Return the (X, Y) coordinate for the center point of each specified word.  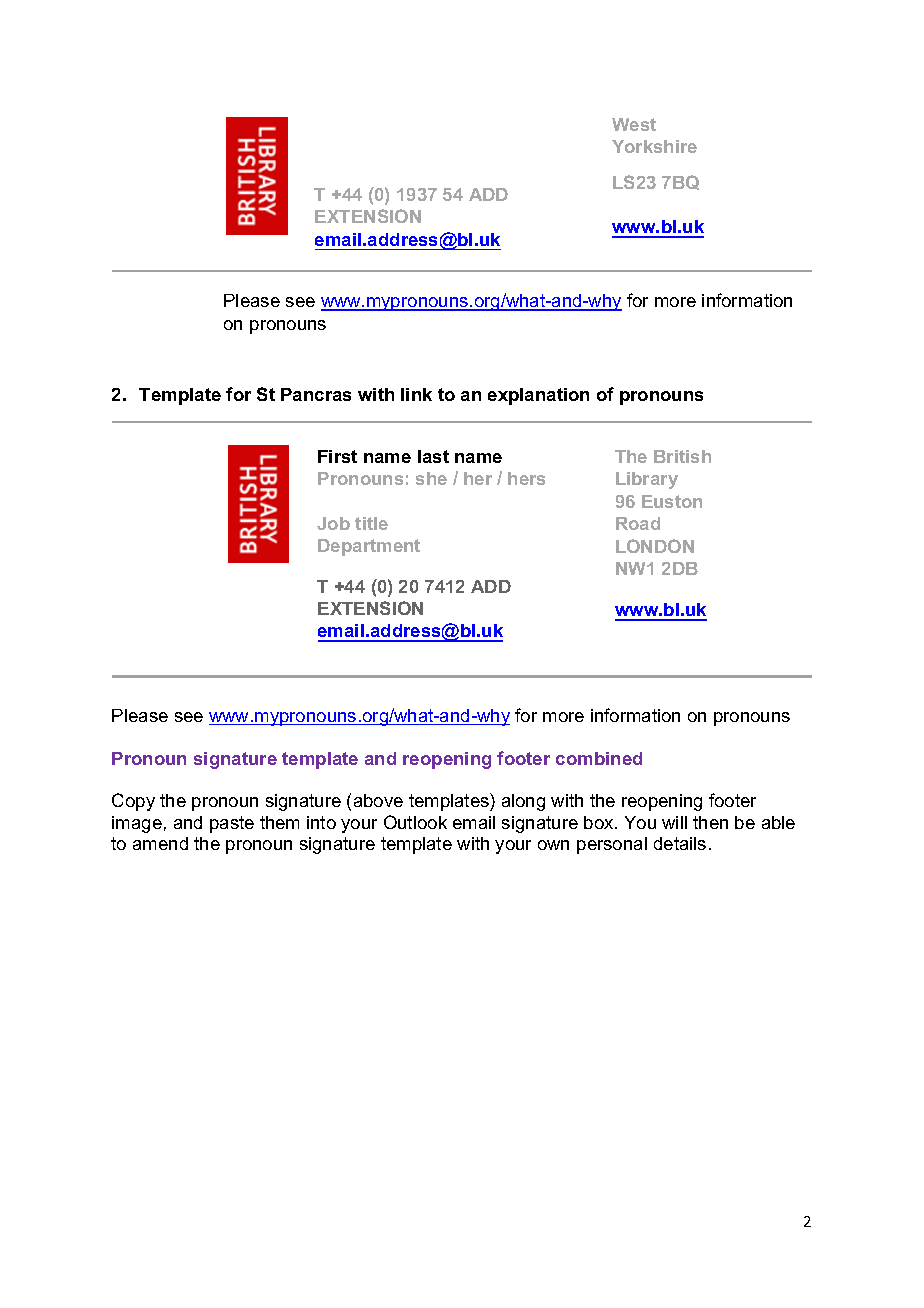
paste (232, 824)
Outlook (415, 822)
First (337, 456)
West (634, 124)
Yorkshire (654, 146)
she (431, 478)
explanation (538, 396)
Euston (672, 501)
